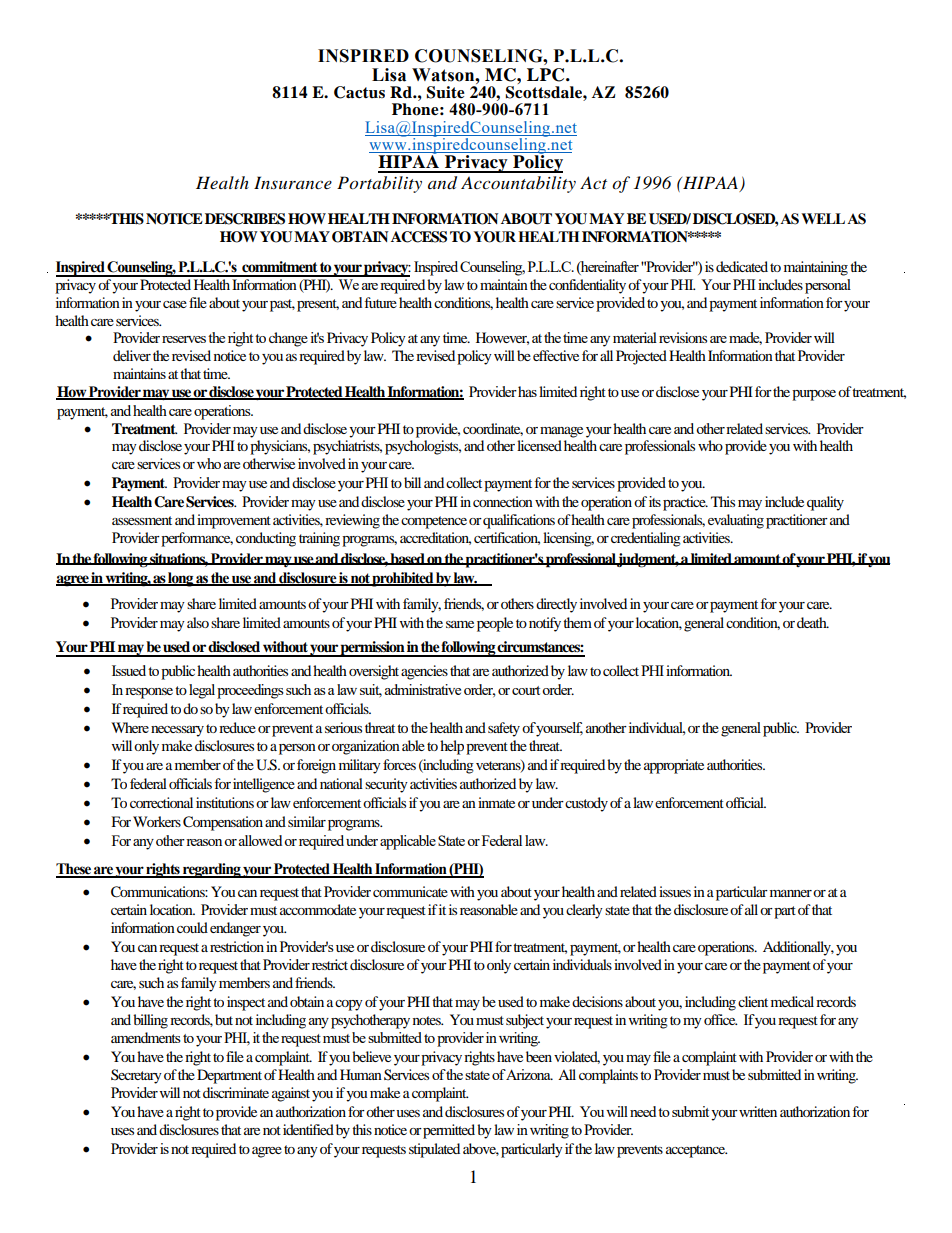 The image size is (952, 1233). I want to click on Portability, so click(379, 184).
